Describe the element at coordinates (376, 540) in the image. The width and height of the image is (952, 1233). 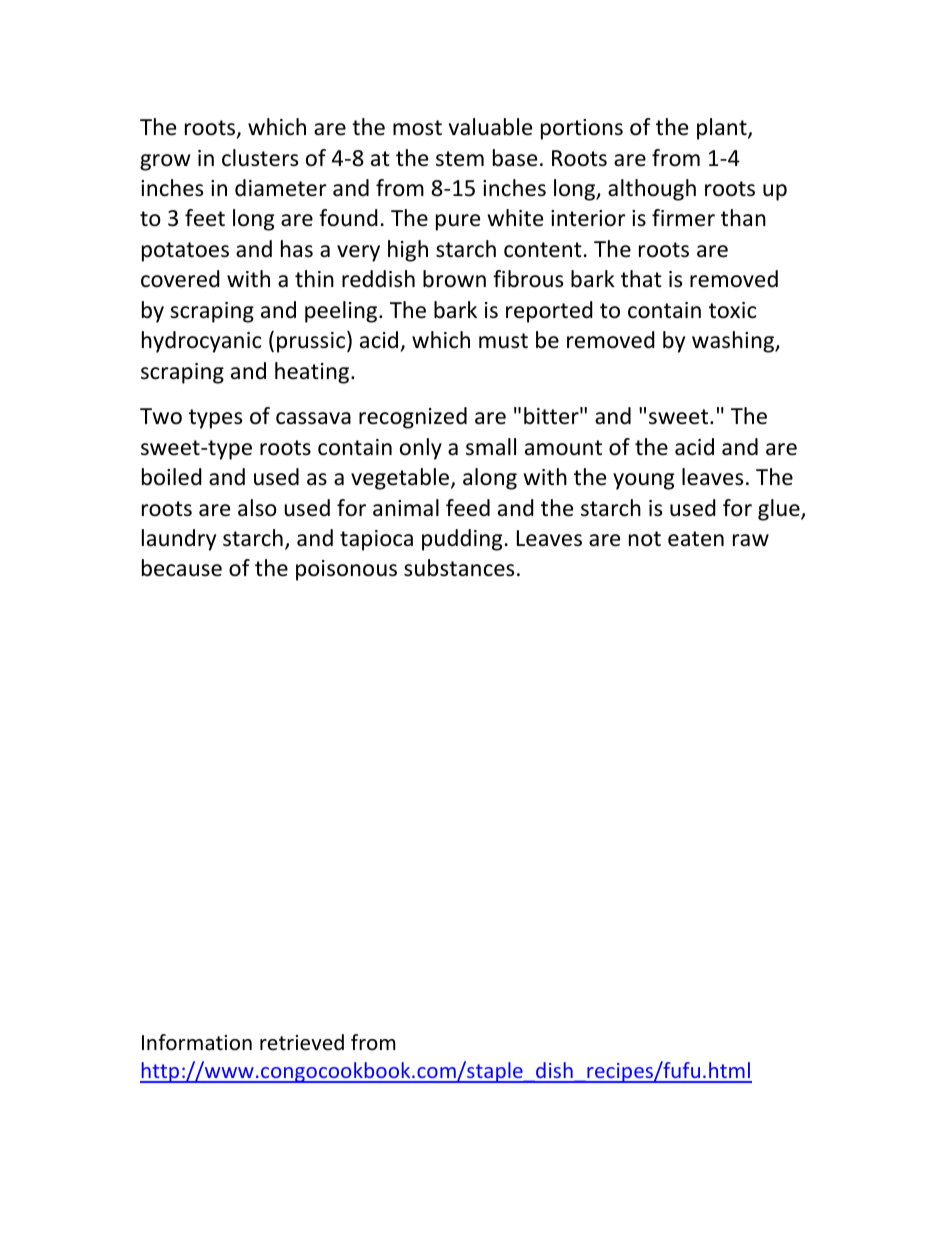
I see `tapioca` at that location.
